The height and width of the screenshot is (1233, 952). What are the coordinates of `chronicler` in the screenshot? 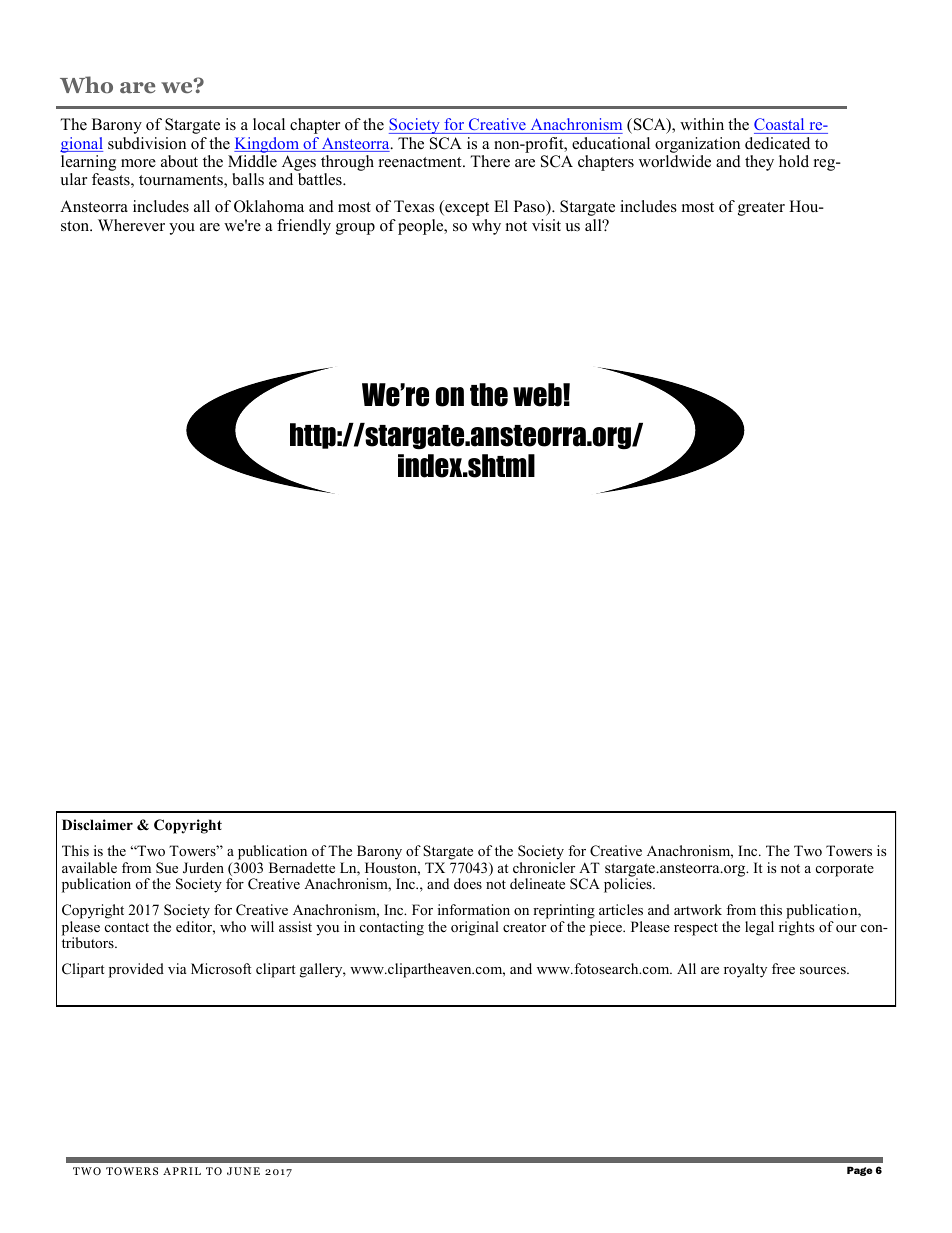 It's located at (544, 867).
